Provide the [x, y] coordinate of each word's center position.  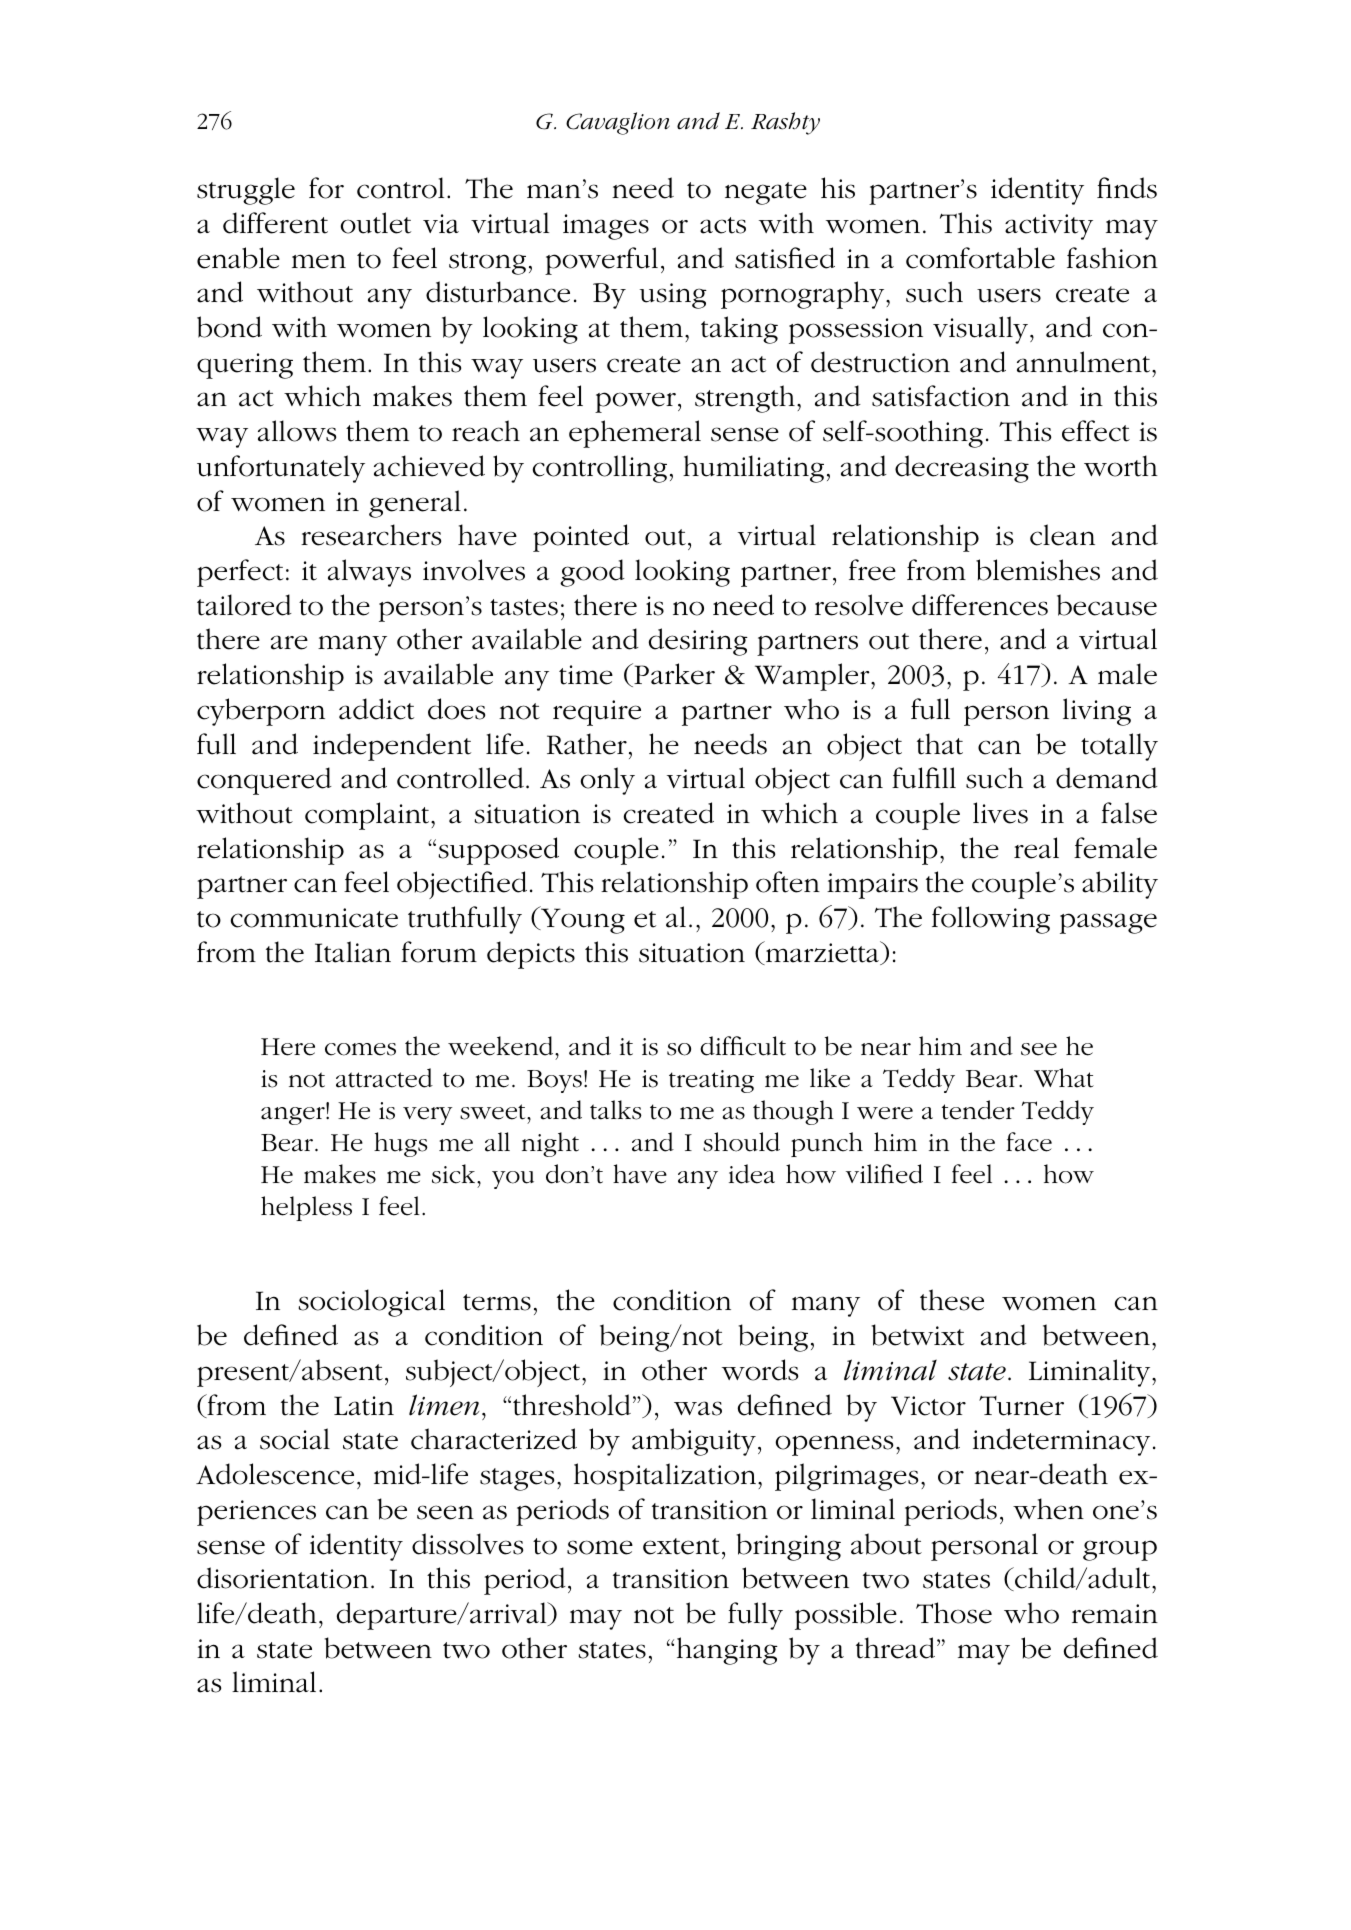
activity [1049, 227]
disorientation [282, 1578]
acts [723, 225]
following [991, 920]
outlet [375, 223]
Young [582, 920]
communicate [314, 918]
